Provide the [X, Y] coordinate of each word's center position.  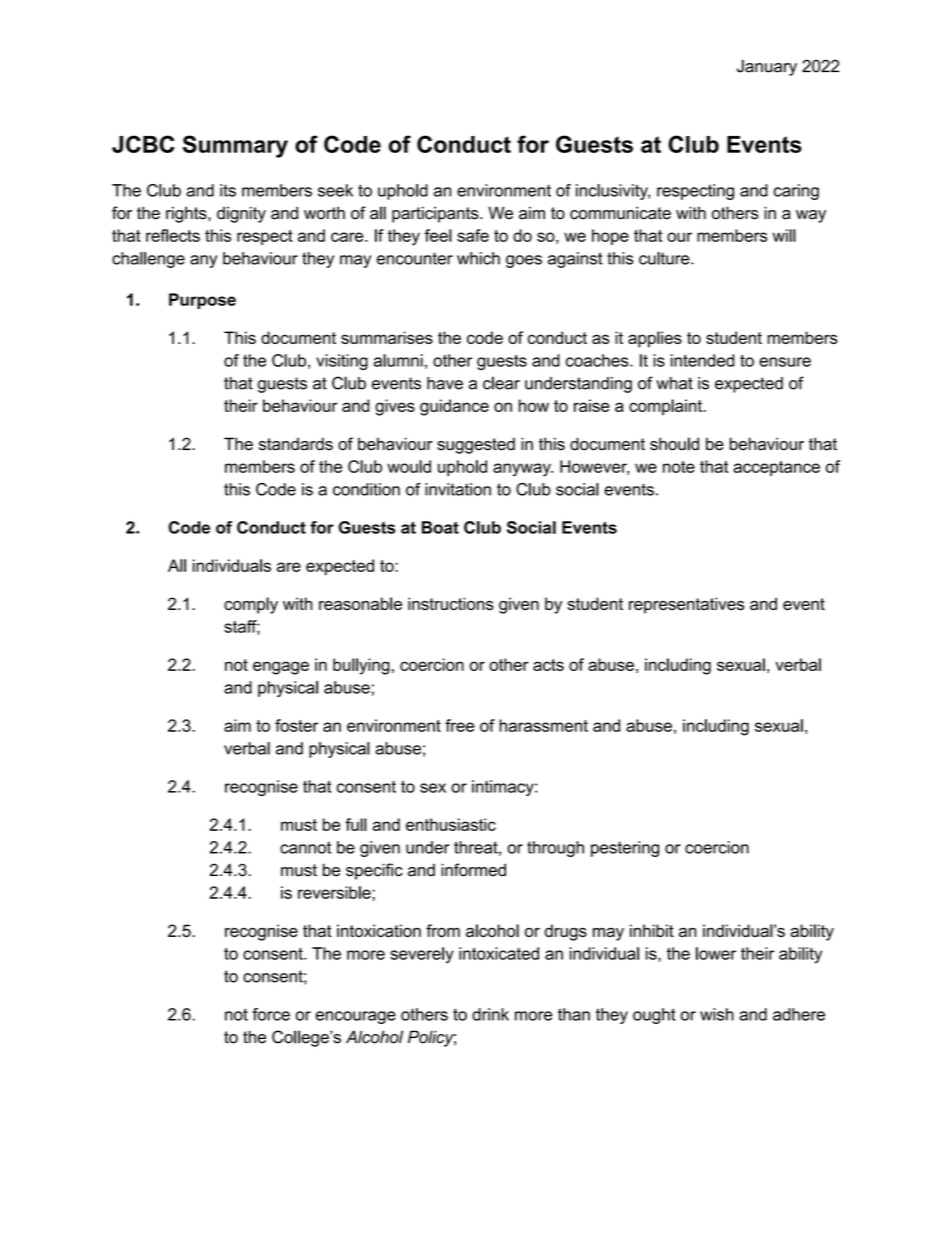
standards [296, 444]
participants [436, 214]
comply [251, 605]
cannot [305, 847]
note [679, 467]
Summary [235, 146]
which [478, 258]
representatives [686, 605]
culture [665, 258]
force [271, 1014]
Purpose [202, 301]
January [767, 68]
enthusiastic [451, 824]
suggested [476, 445]
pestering [625, 849]
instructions [451, 604]
